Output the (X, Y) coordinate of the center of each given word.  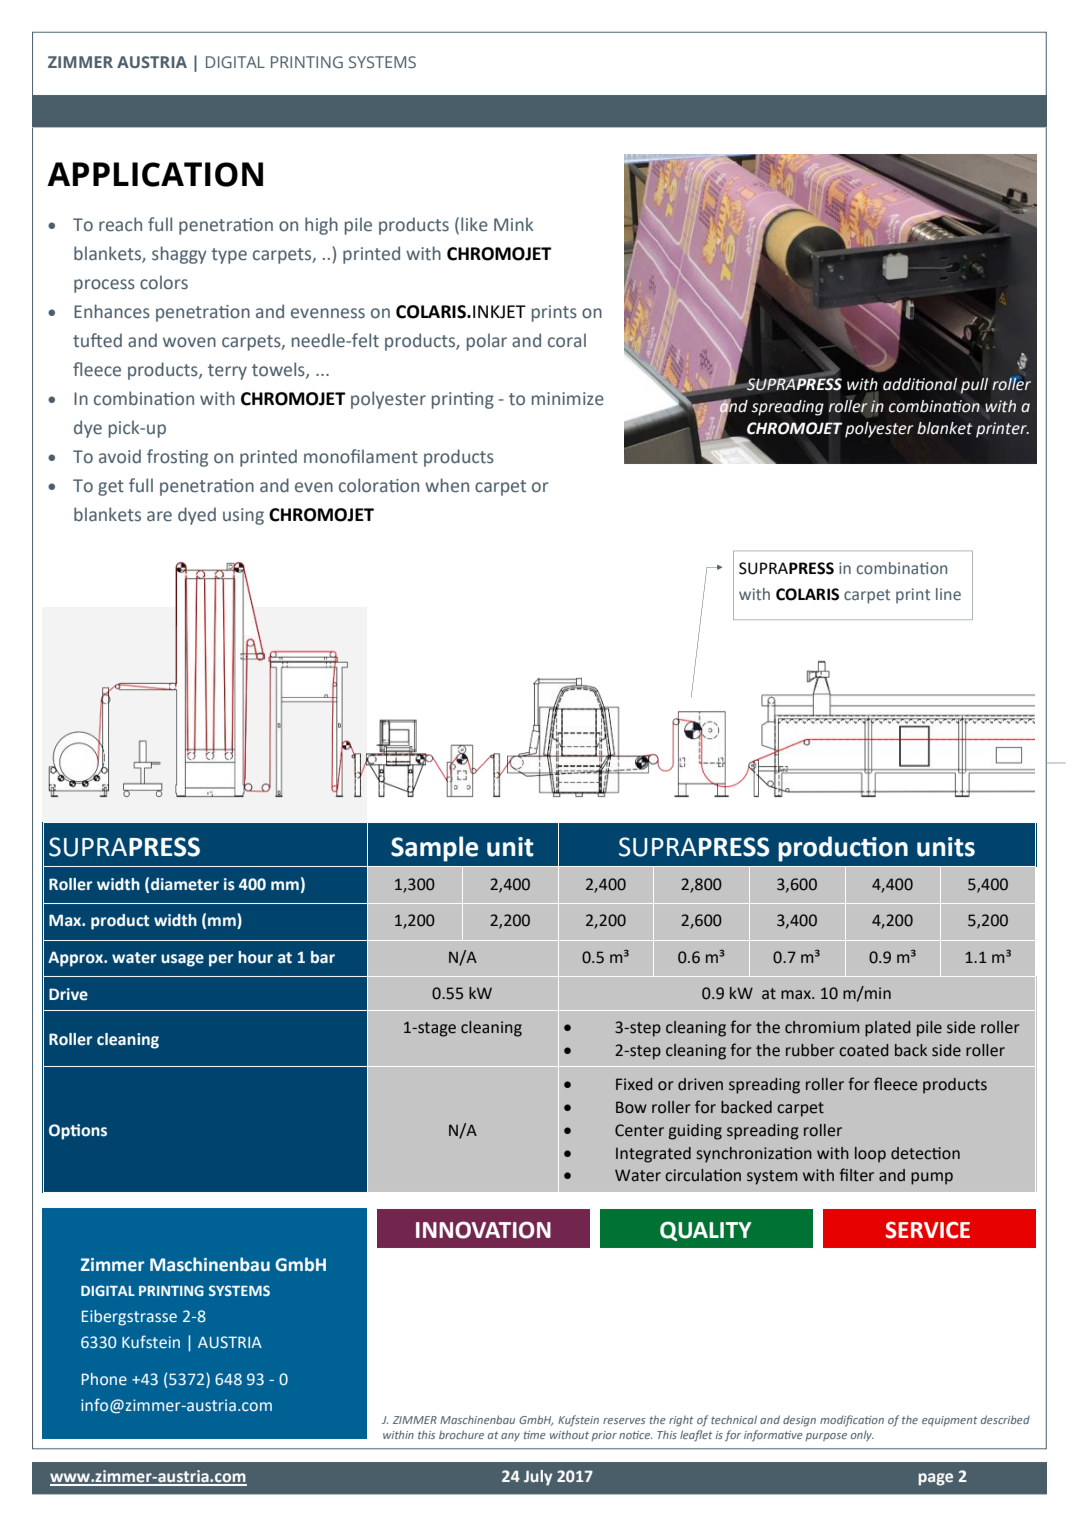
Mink (514, 224)
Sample (434, 849)
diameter (185, 884)
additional (920, 384)
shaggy (179, 255)
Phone (104, 1379)
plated (887, 1029)
